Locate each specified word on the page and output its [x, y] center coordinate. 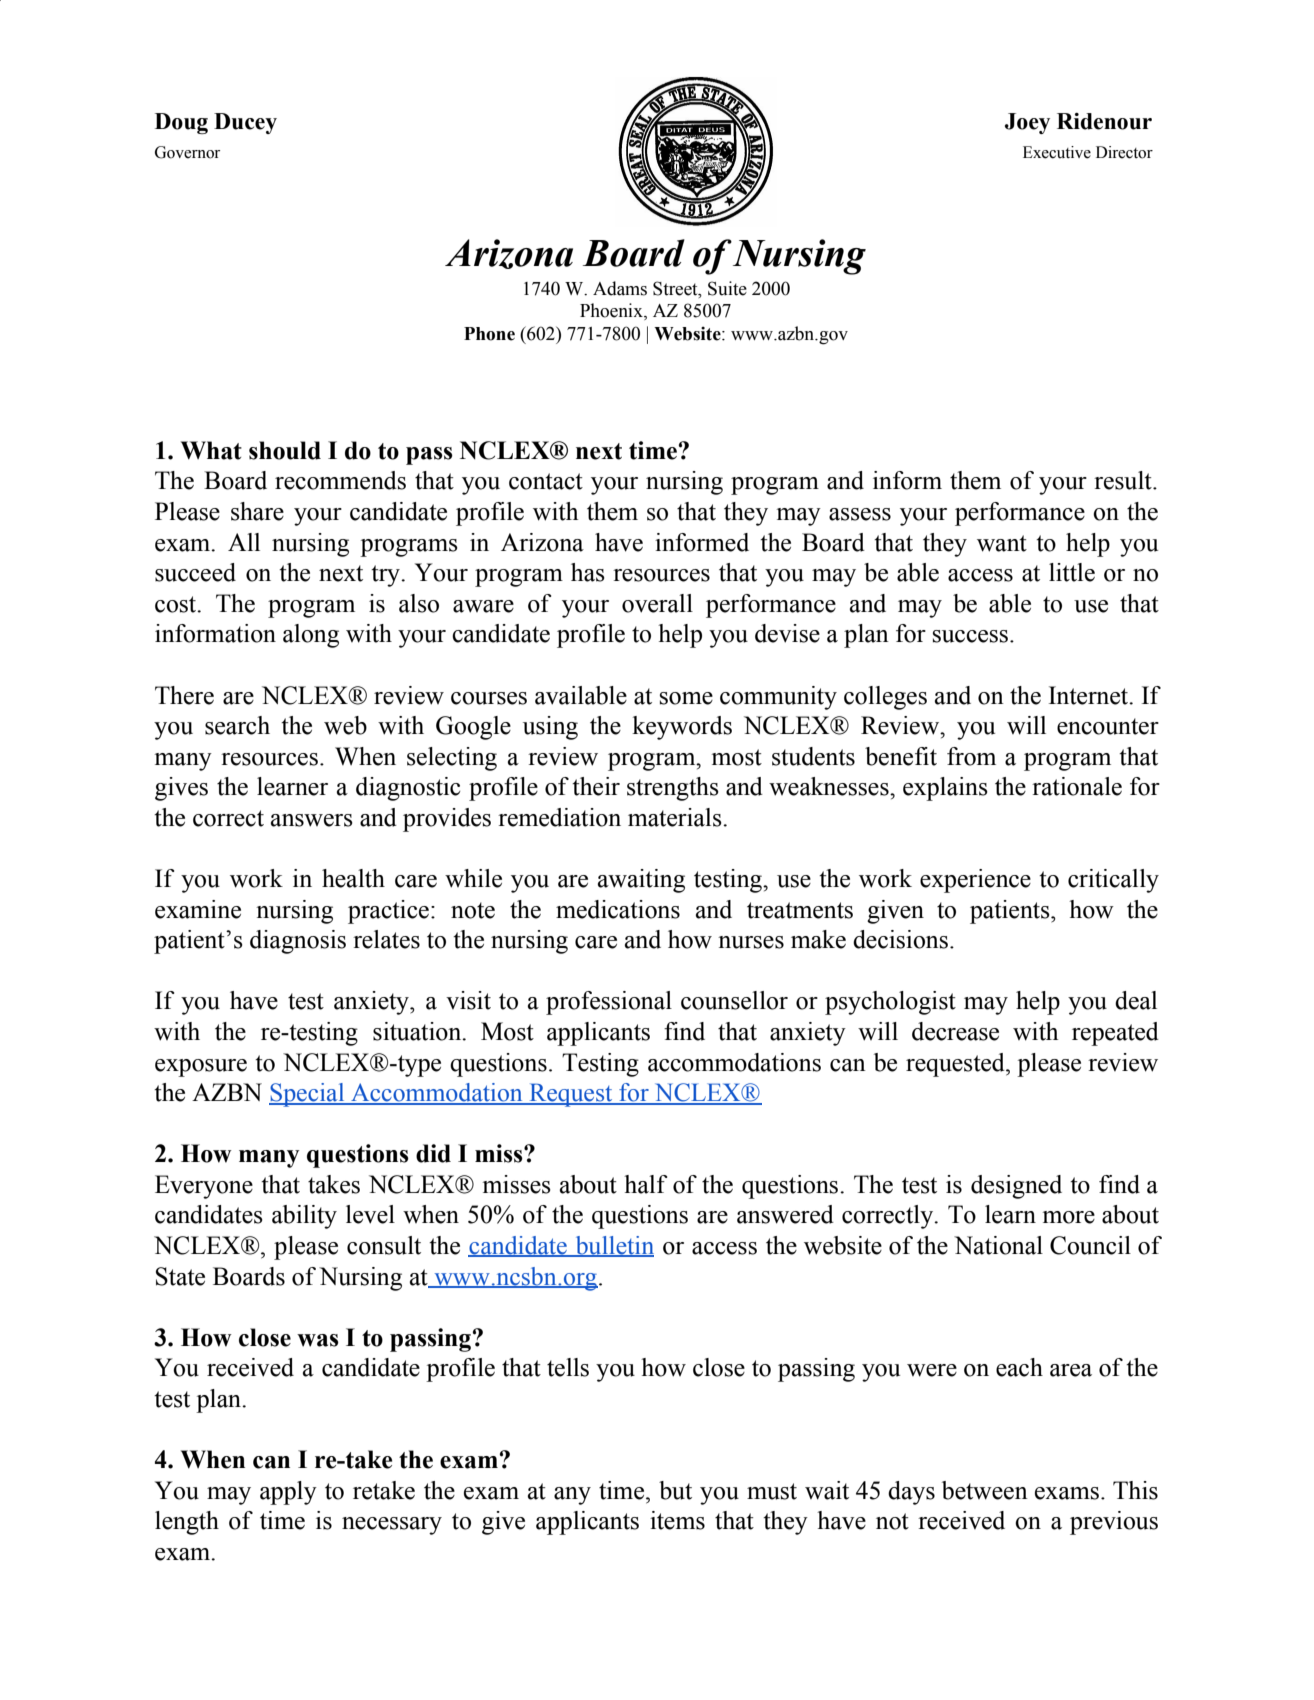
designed [1016, 1187]
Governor [187, 152]
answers [312, 820]
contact [546, 481]
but [675, 1490]
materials [676, 817]
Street [676, 288]
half [645, 1184]
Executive [1057, 152]
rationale [1077, 786]
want [1002, 543]
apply [288, 1493]
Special [308, 1095]
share [257, 511]
